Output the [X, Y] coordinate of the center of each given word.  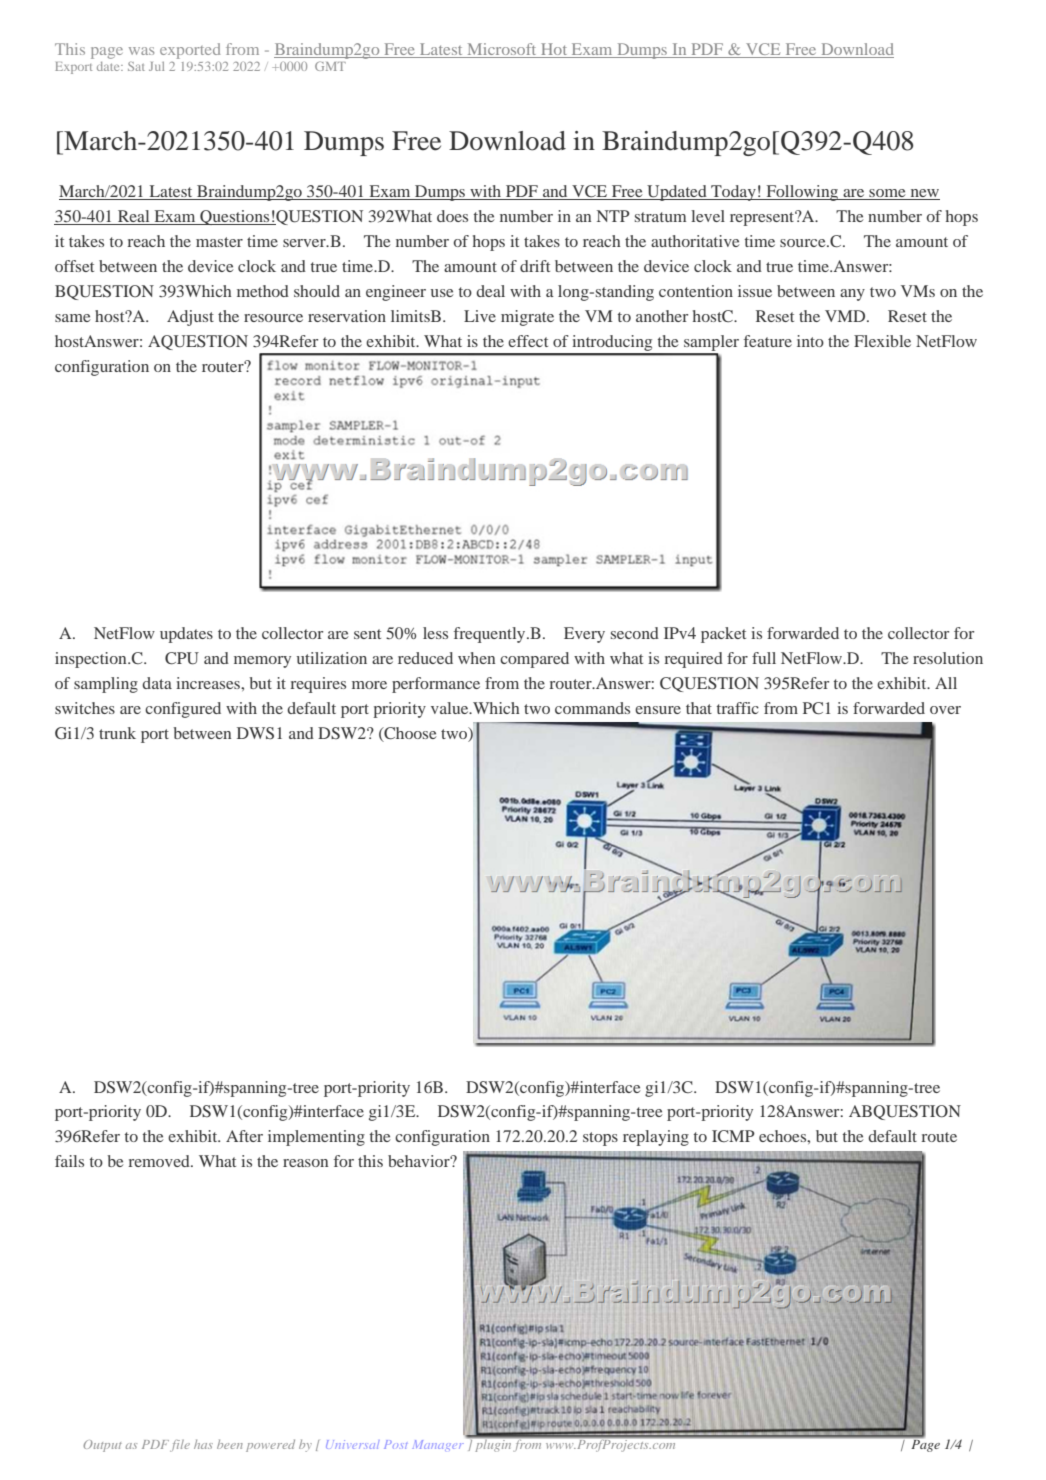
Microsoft [502, 50]
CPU [182, 658]
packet [723, 635]
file [180, 1446]
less [435, 633]
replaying [656, 1138]
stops [600, 1139]
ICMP [733, 1136]
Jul [156, 66]
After [244, 1136]
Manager [438, 1445]
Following [802, 193]
